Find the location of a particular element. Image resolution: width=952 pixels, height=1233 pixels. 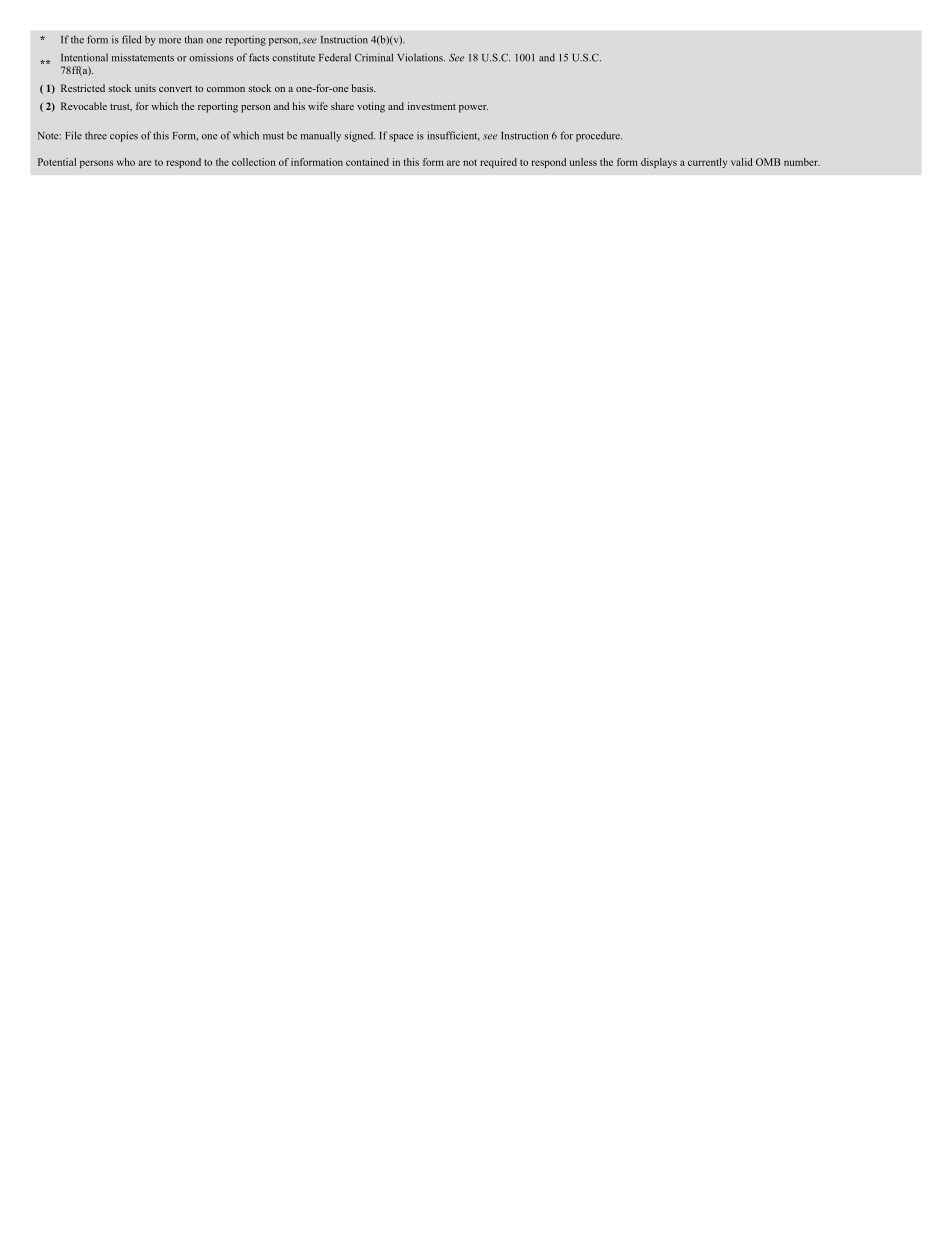

contained is located at coordinates (367, 162).
